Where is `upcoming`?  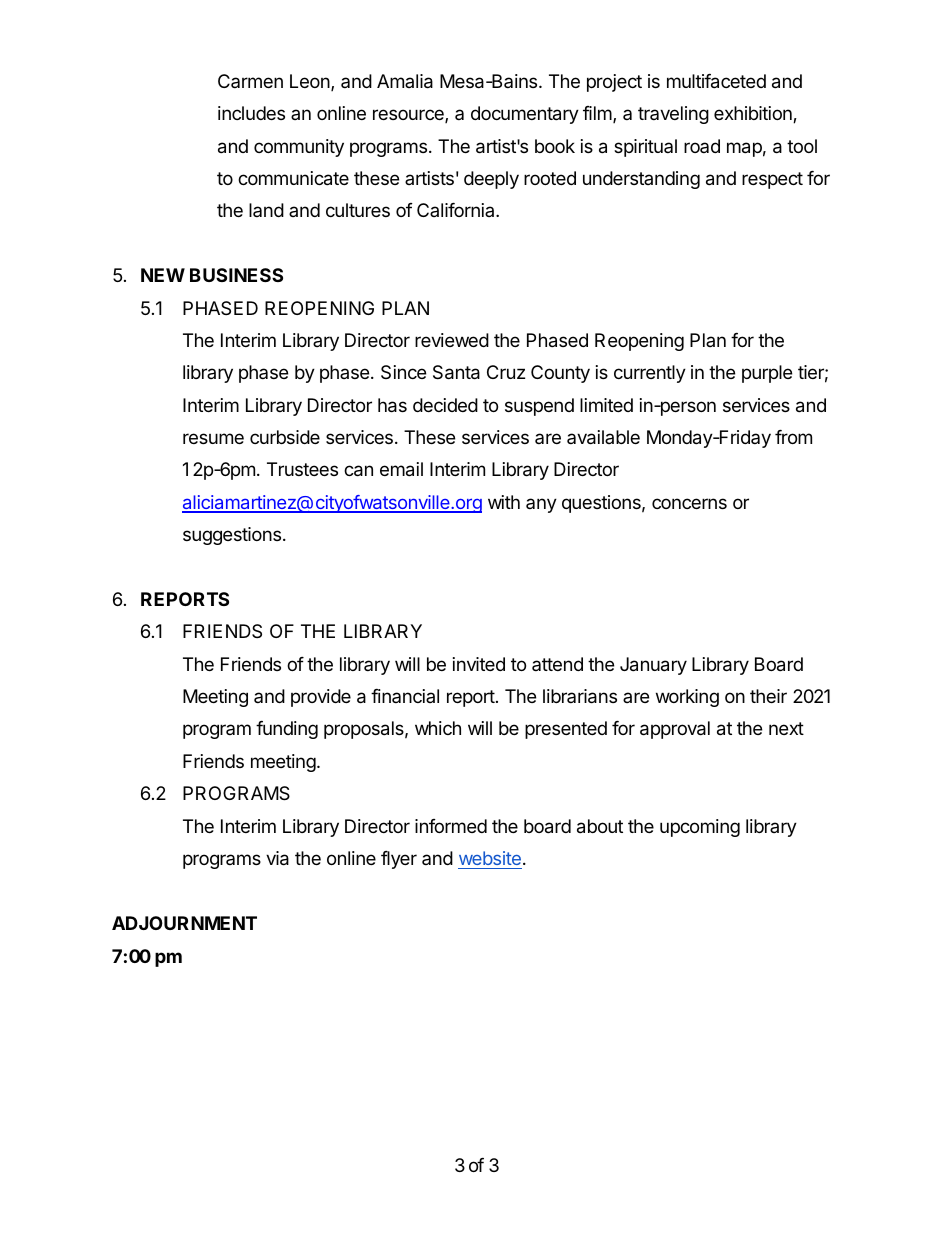
upcoming is located at coordinates (700, 828).
